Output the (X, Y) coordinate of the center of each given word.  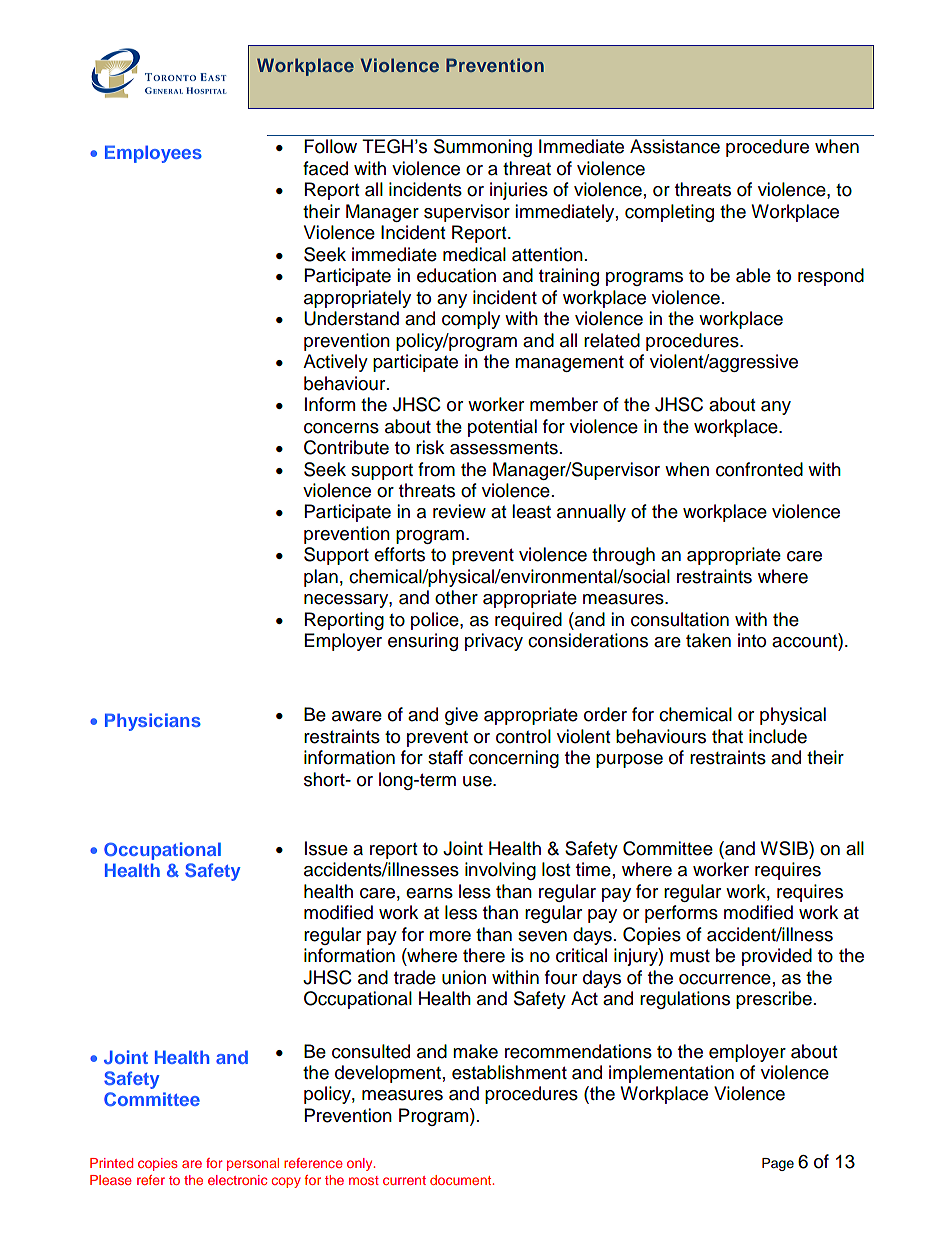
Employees (153, 154)
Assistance (675, 146)
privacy (494, 642)
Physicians (153, 722)
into (752, 640)
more (450, 936)
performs (681, 914)
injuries (519, 191)
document (462, 1180)
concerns (341, 428)
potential (502, 428)
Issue (326, 848)
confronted (759, 469)
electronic (237, 1180)
